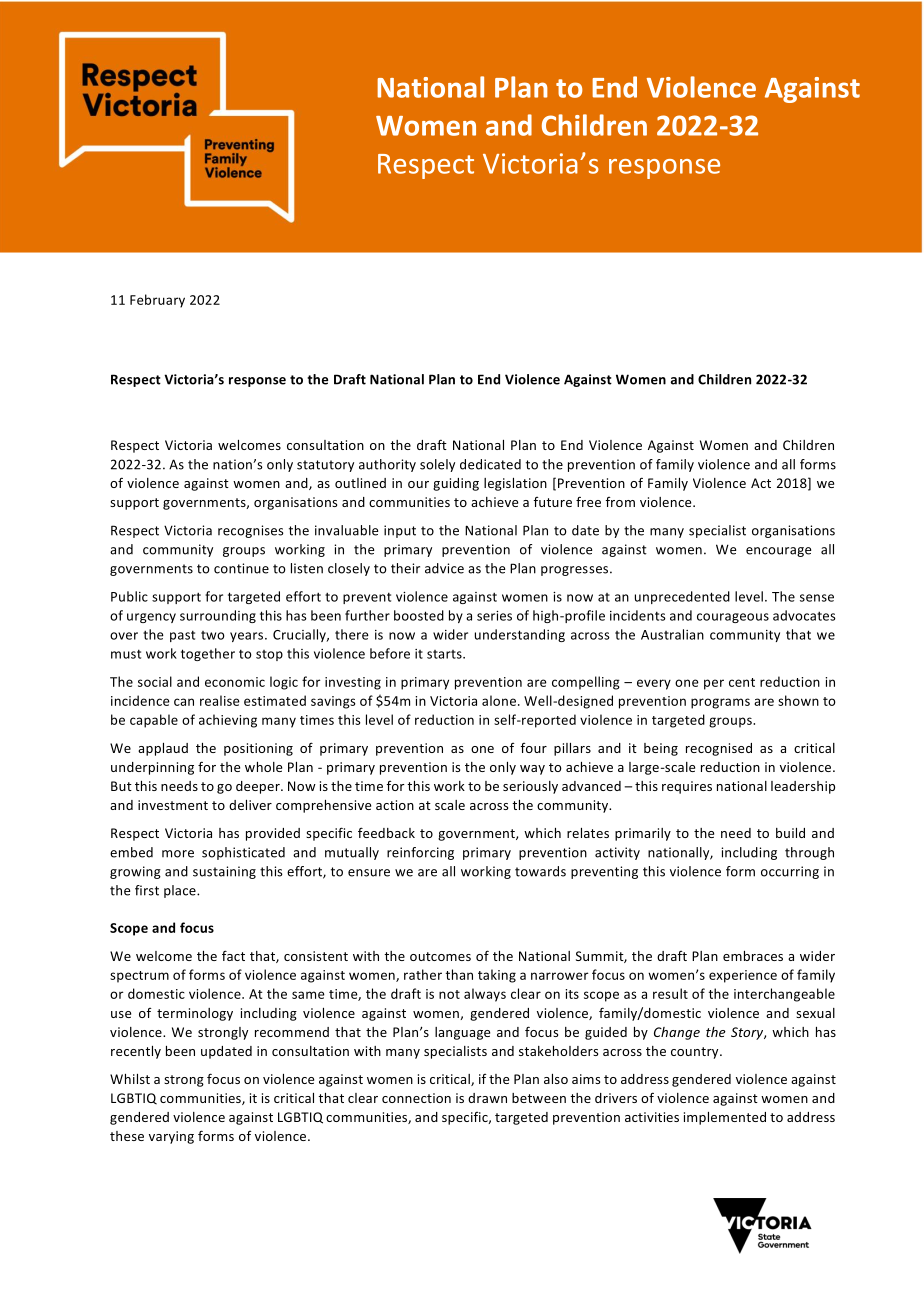 This screenshot has width=924, height=1308. What do you see at coordinates (500, 700) in the screenshot?
I see `alone` at bounding box center [500, 700].
